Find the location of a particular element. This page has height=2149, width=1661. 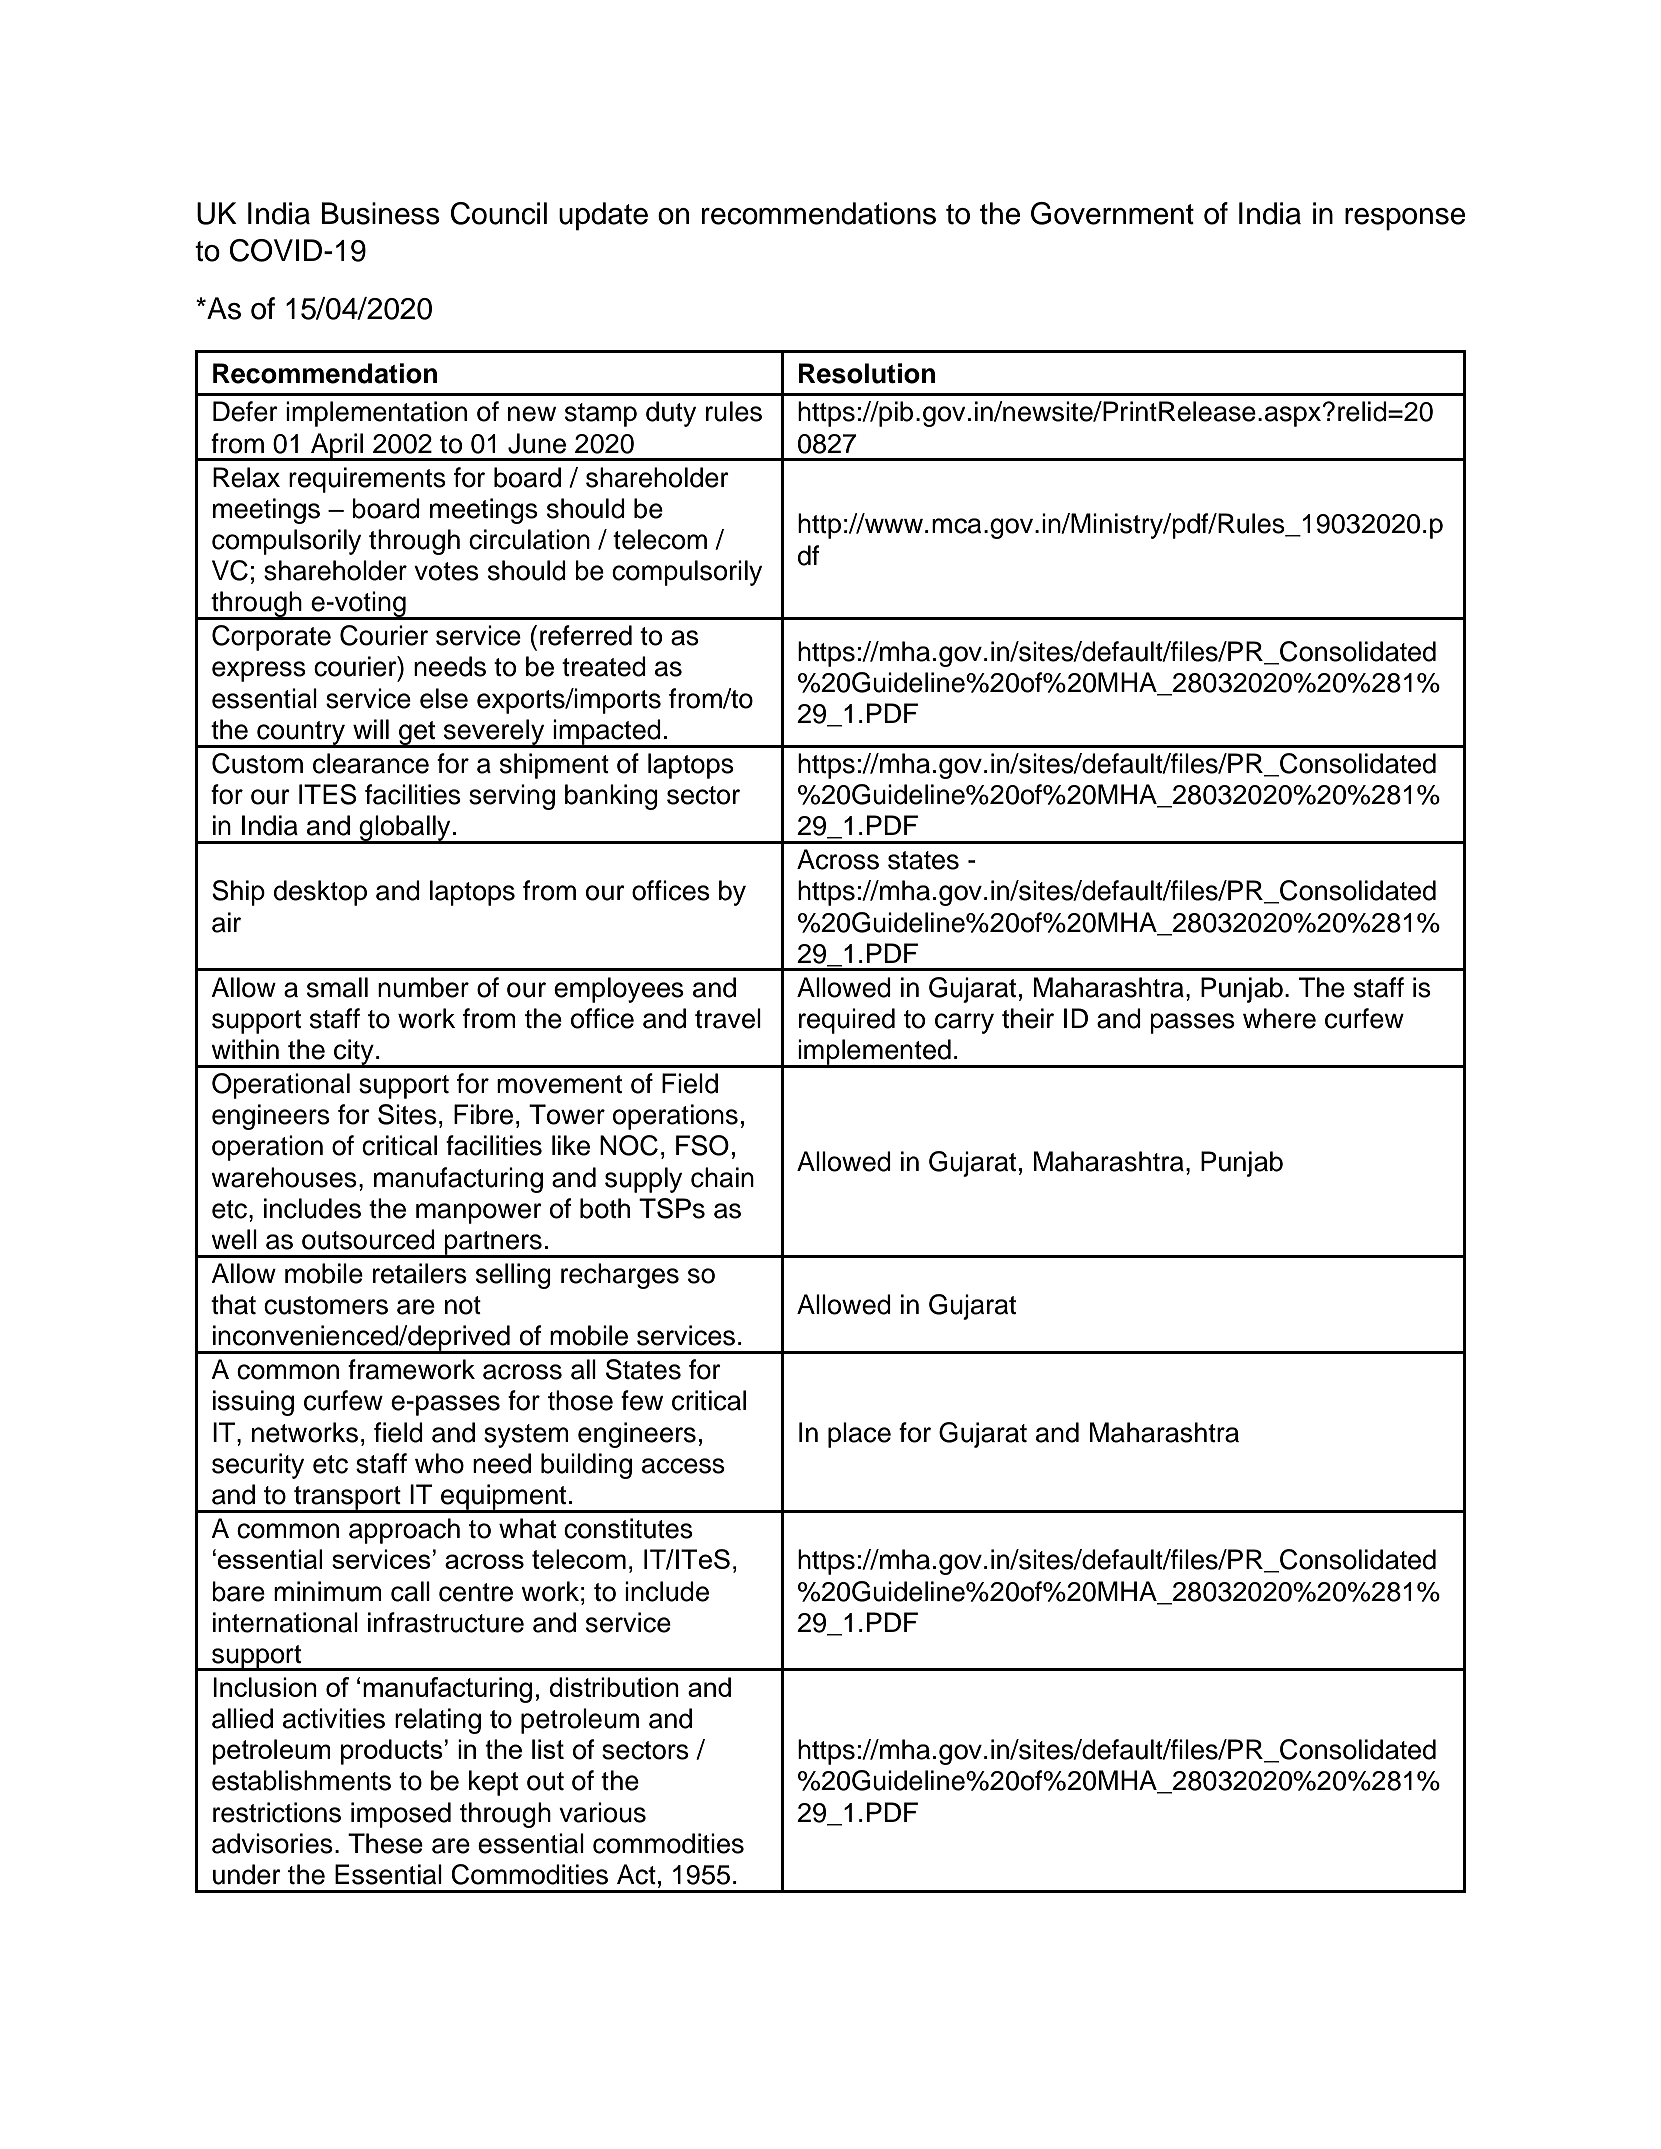

Business is located at coordinates (380, 213).
